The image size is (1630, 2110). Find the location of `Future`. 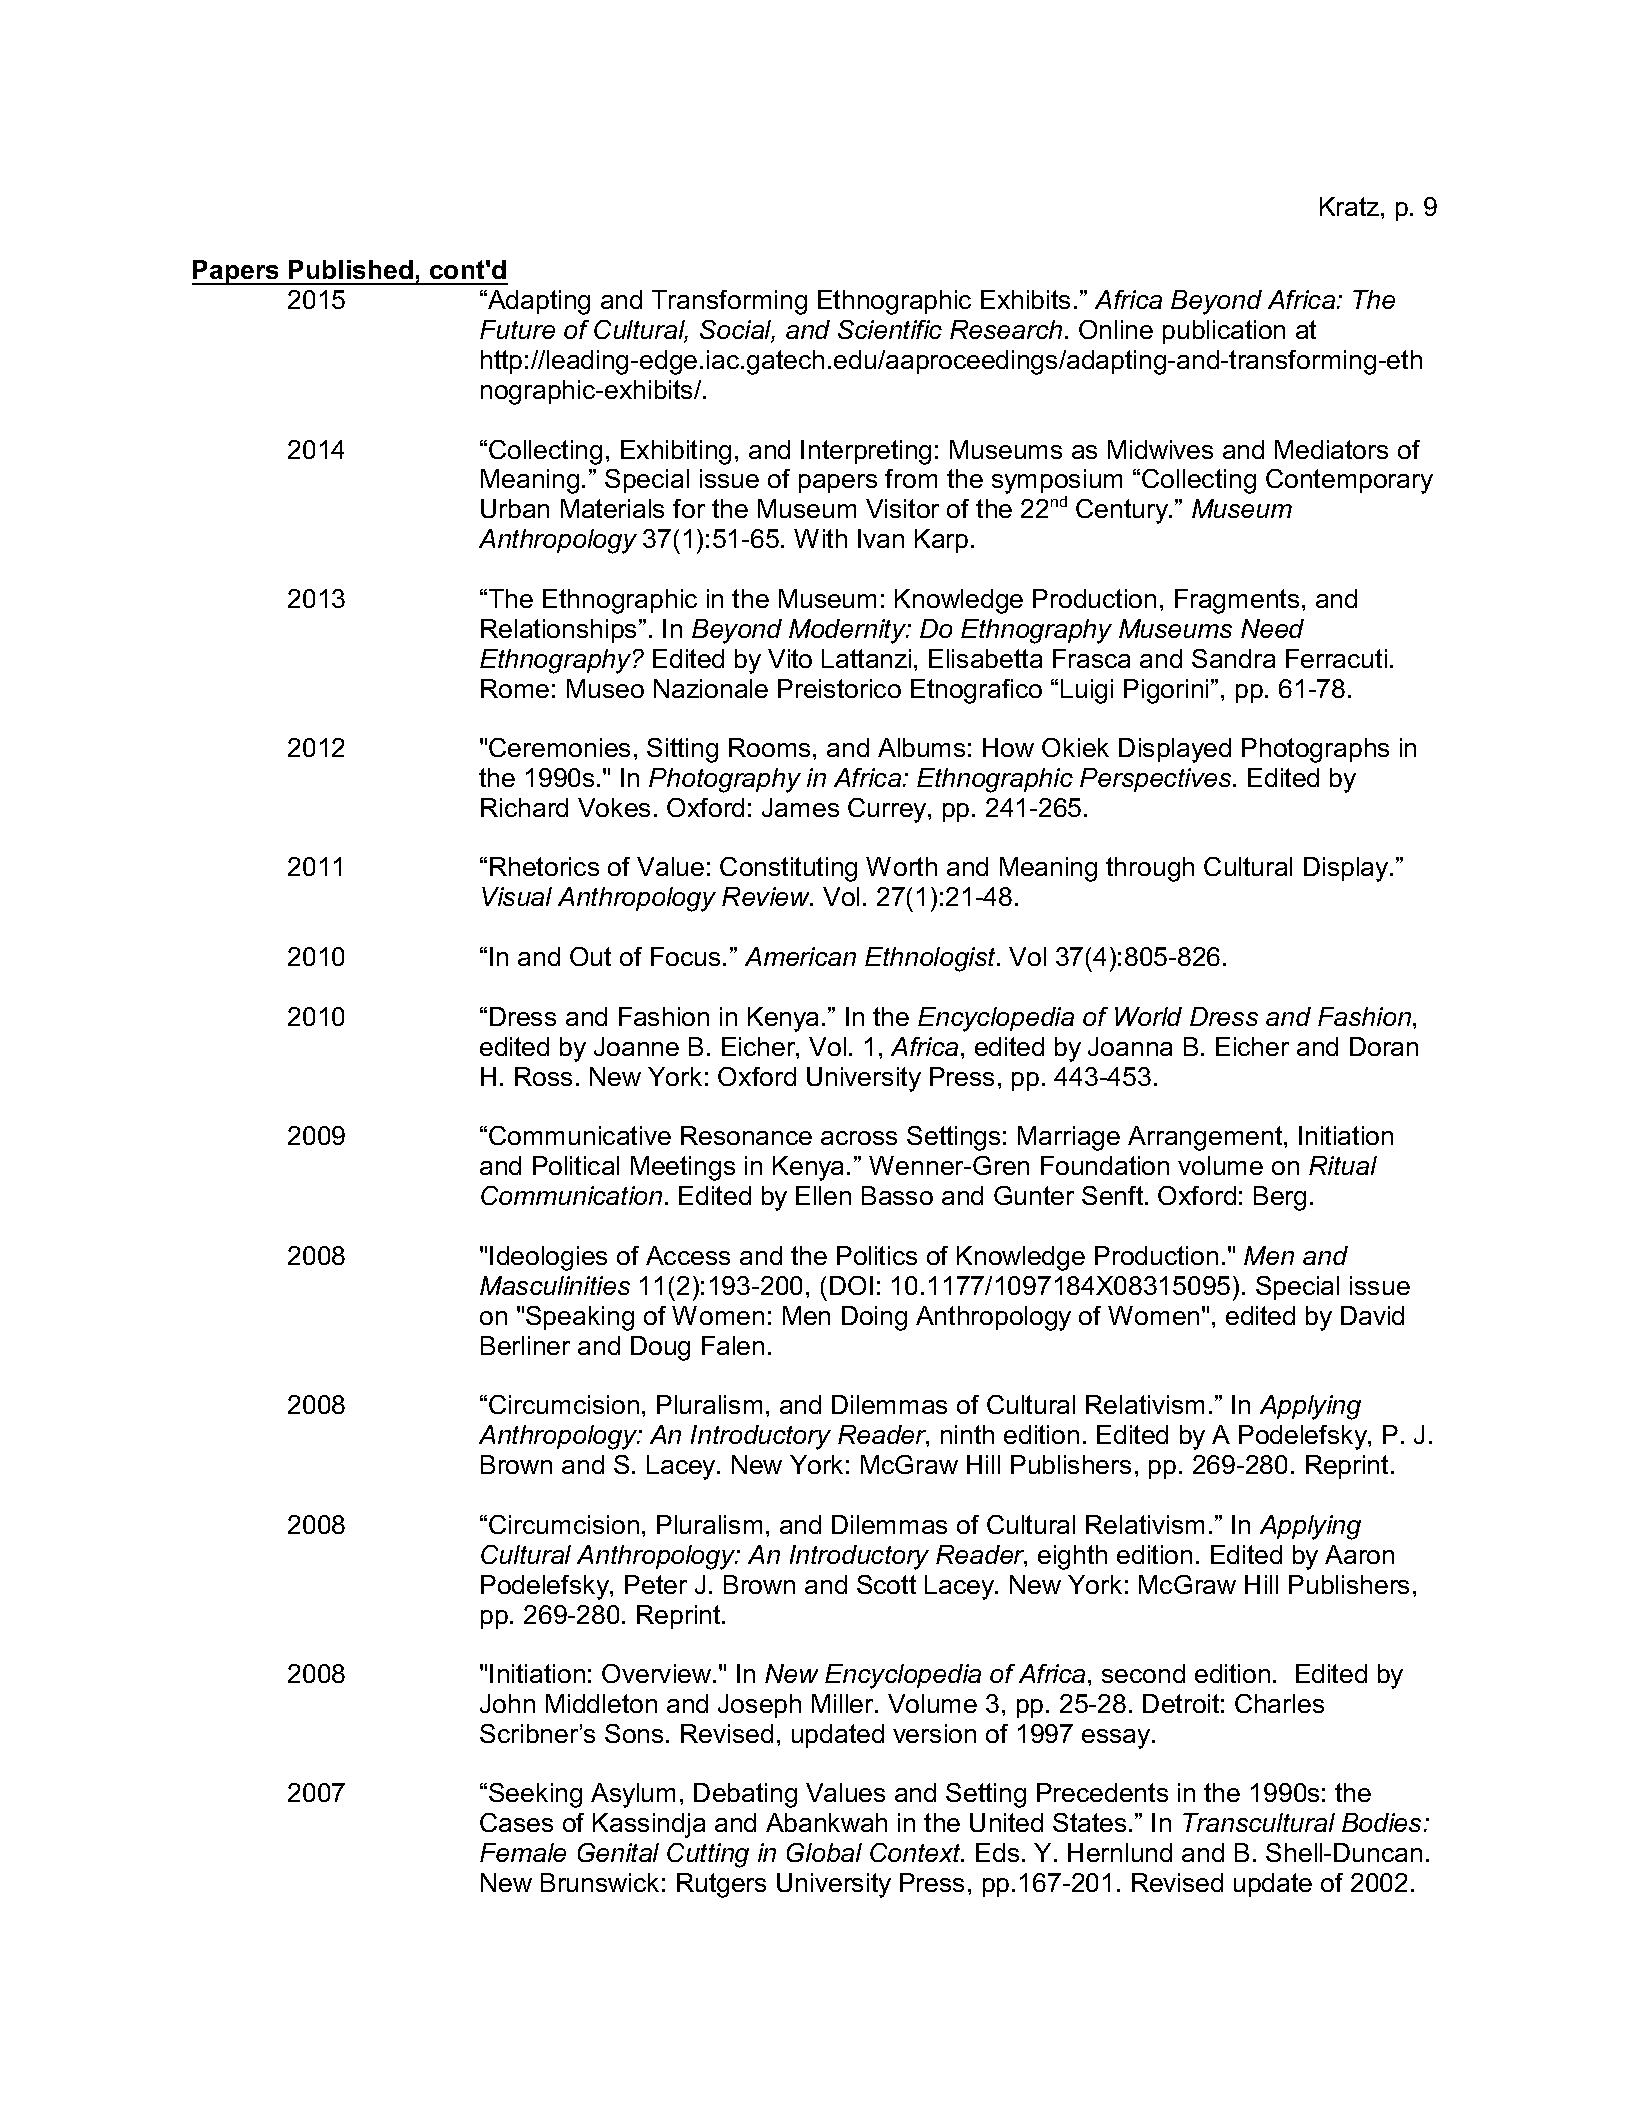

Future is located at coordinates (517, 329).
